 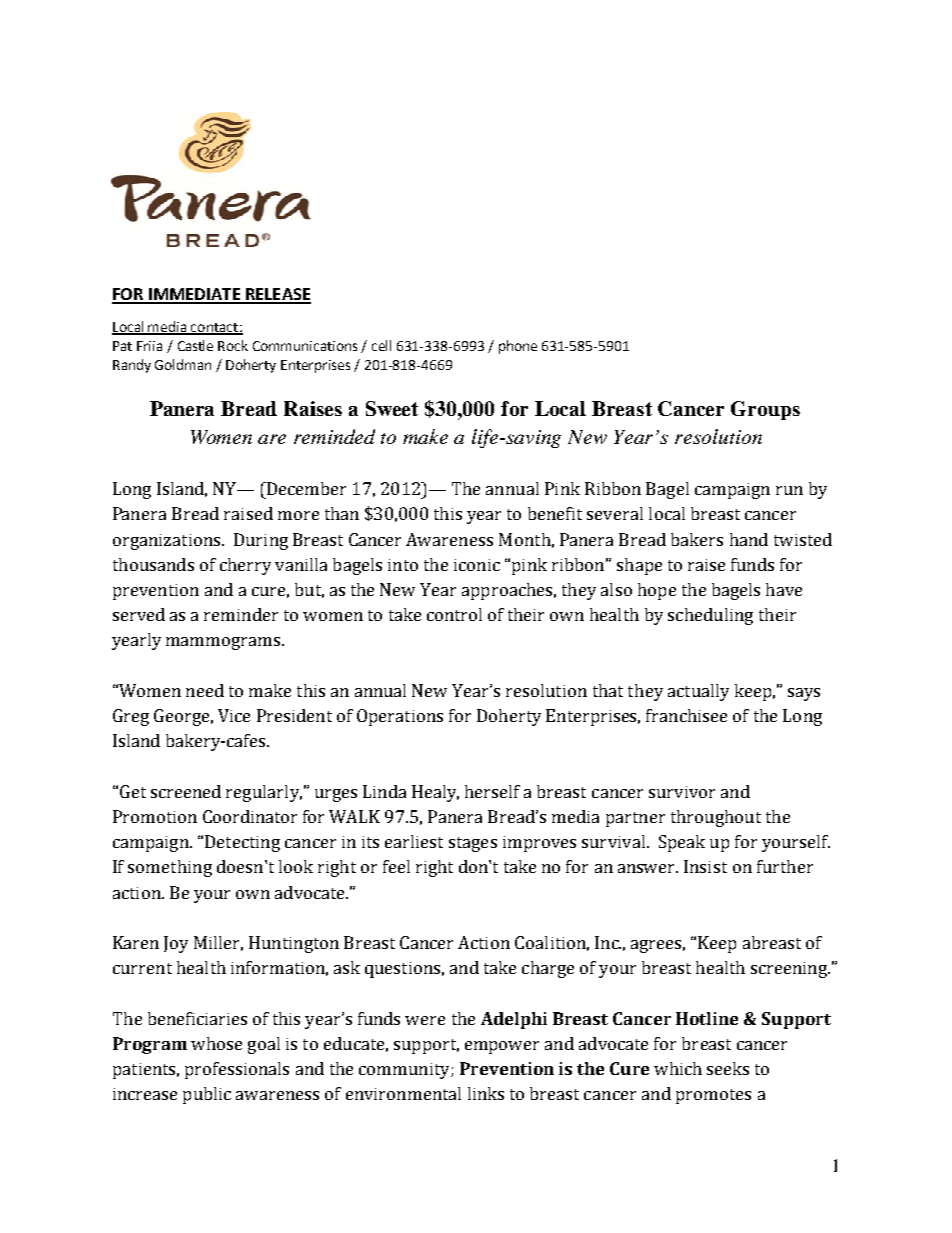 I want to click on Rock, so click(x=233, y=345).
